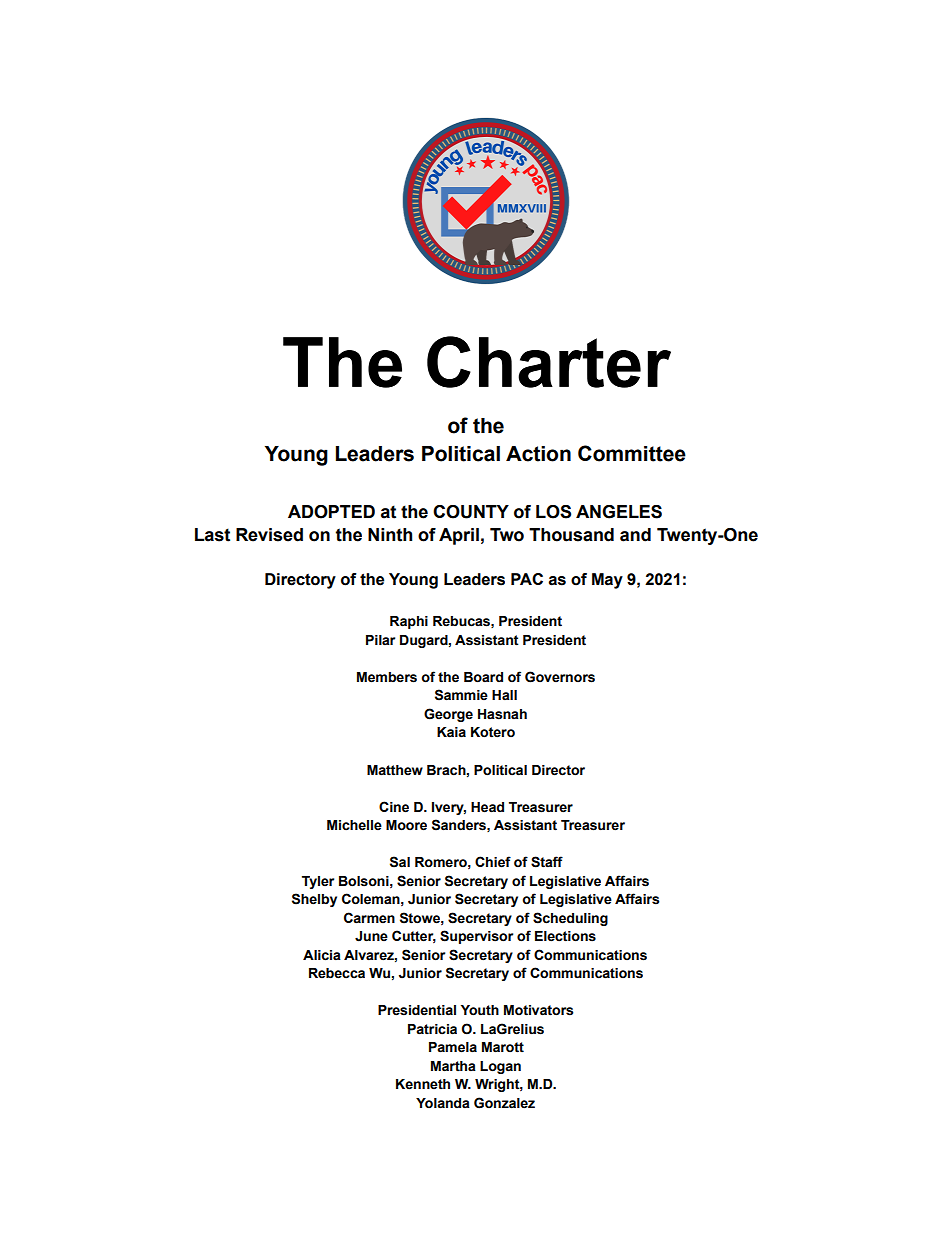 This page has height=1233, width=952. Describe the element at coordinates (337, 973) in the page. I see `Rebecca` at that location.
